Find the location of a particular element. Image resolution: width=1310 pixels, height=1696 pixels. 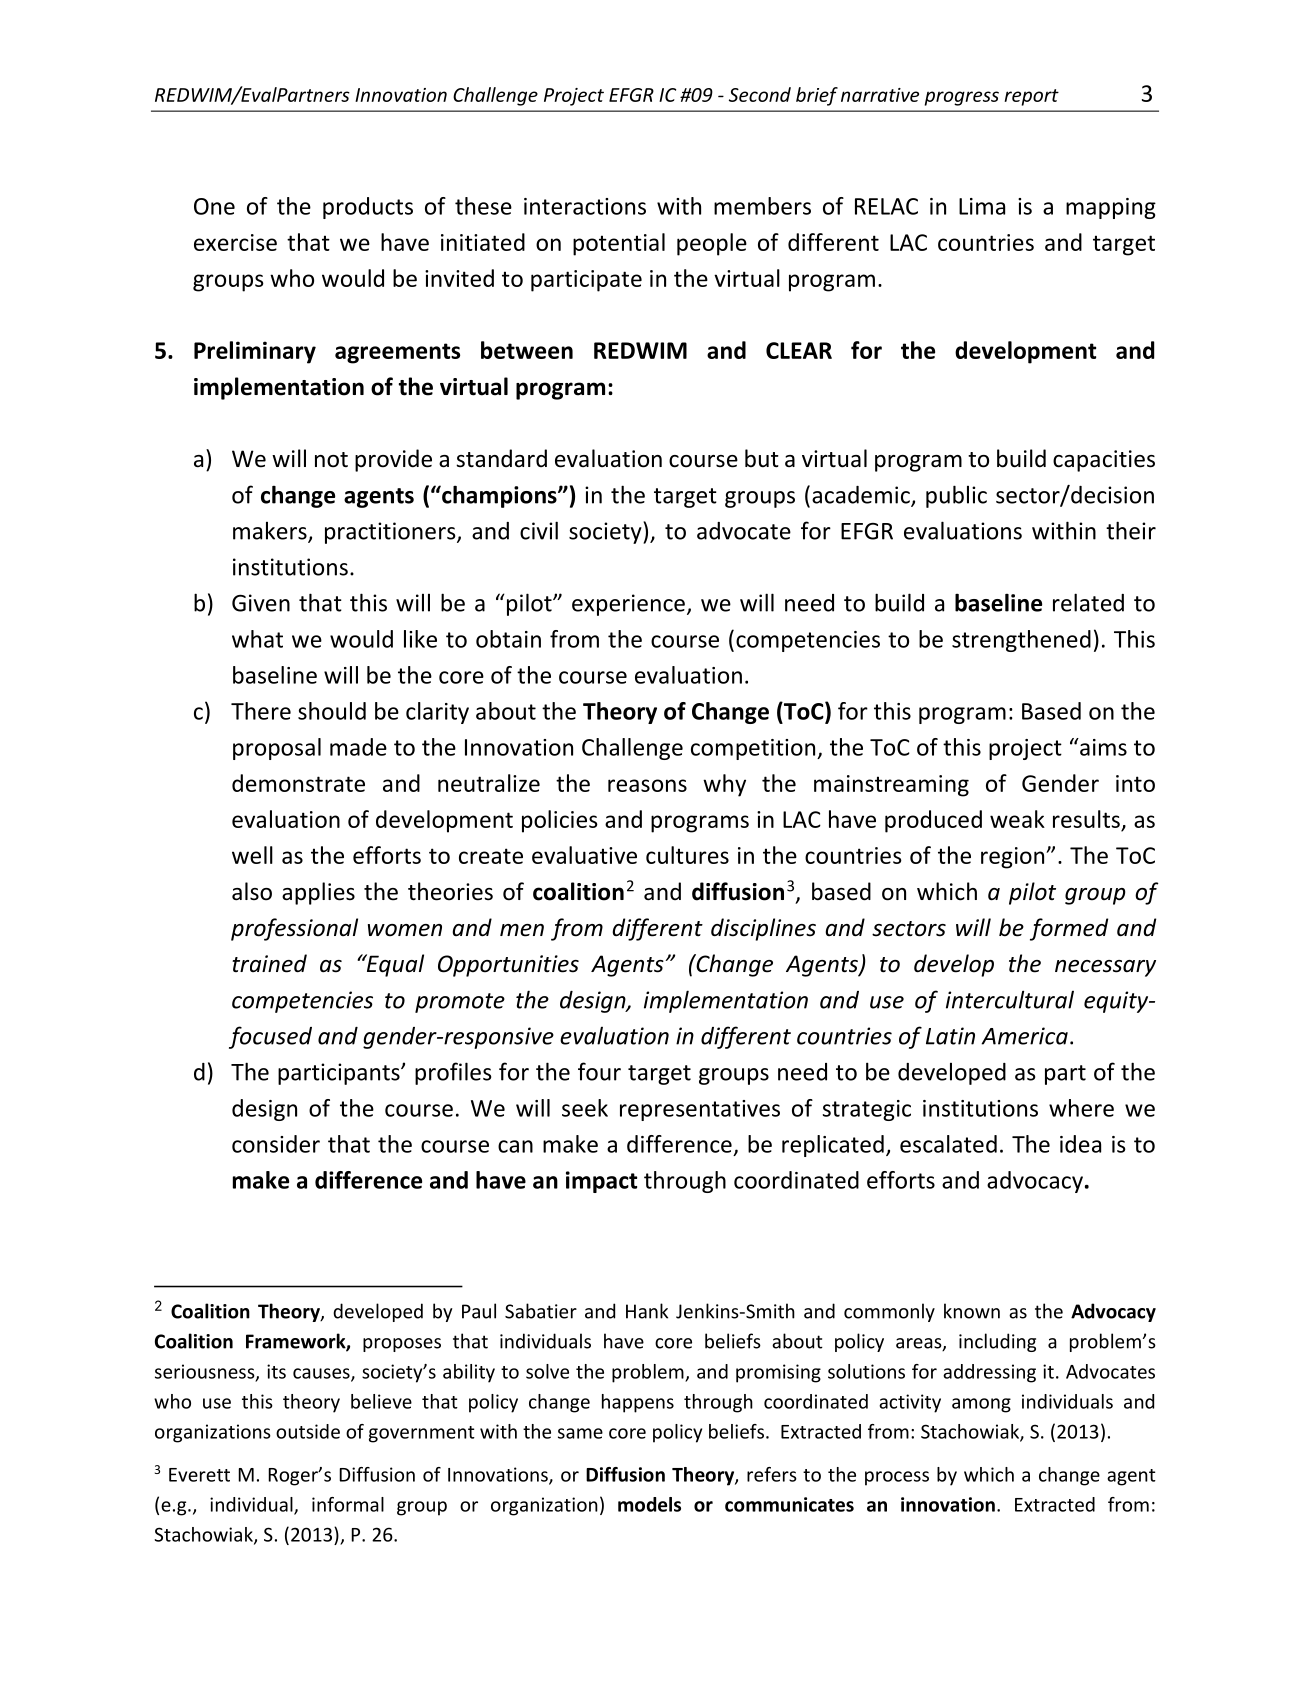

Second is located at coordinates (760, 94).
